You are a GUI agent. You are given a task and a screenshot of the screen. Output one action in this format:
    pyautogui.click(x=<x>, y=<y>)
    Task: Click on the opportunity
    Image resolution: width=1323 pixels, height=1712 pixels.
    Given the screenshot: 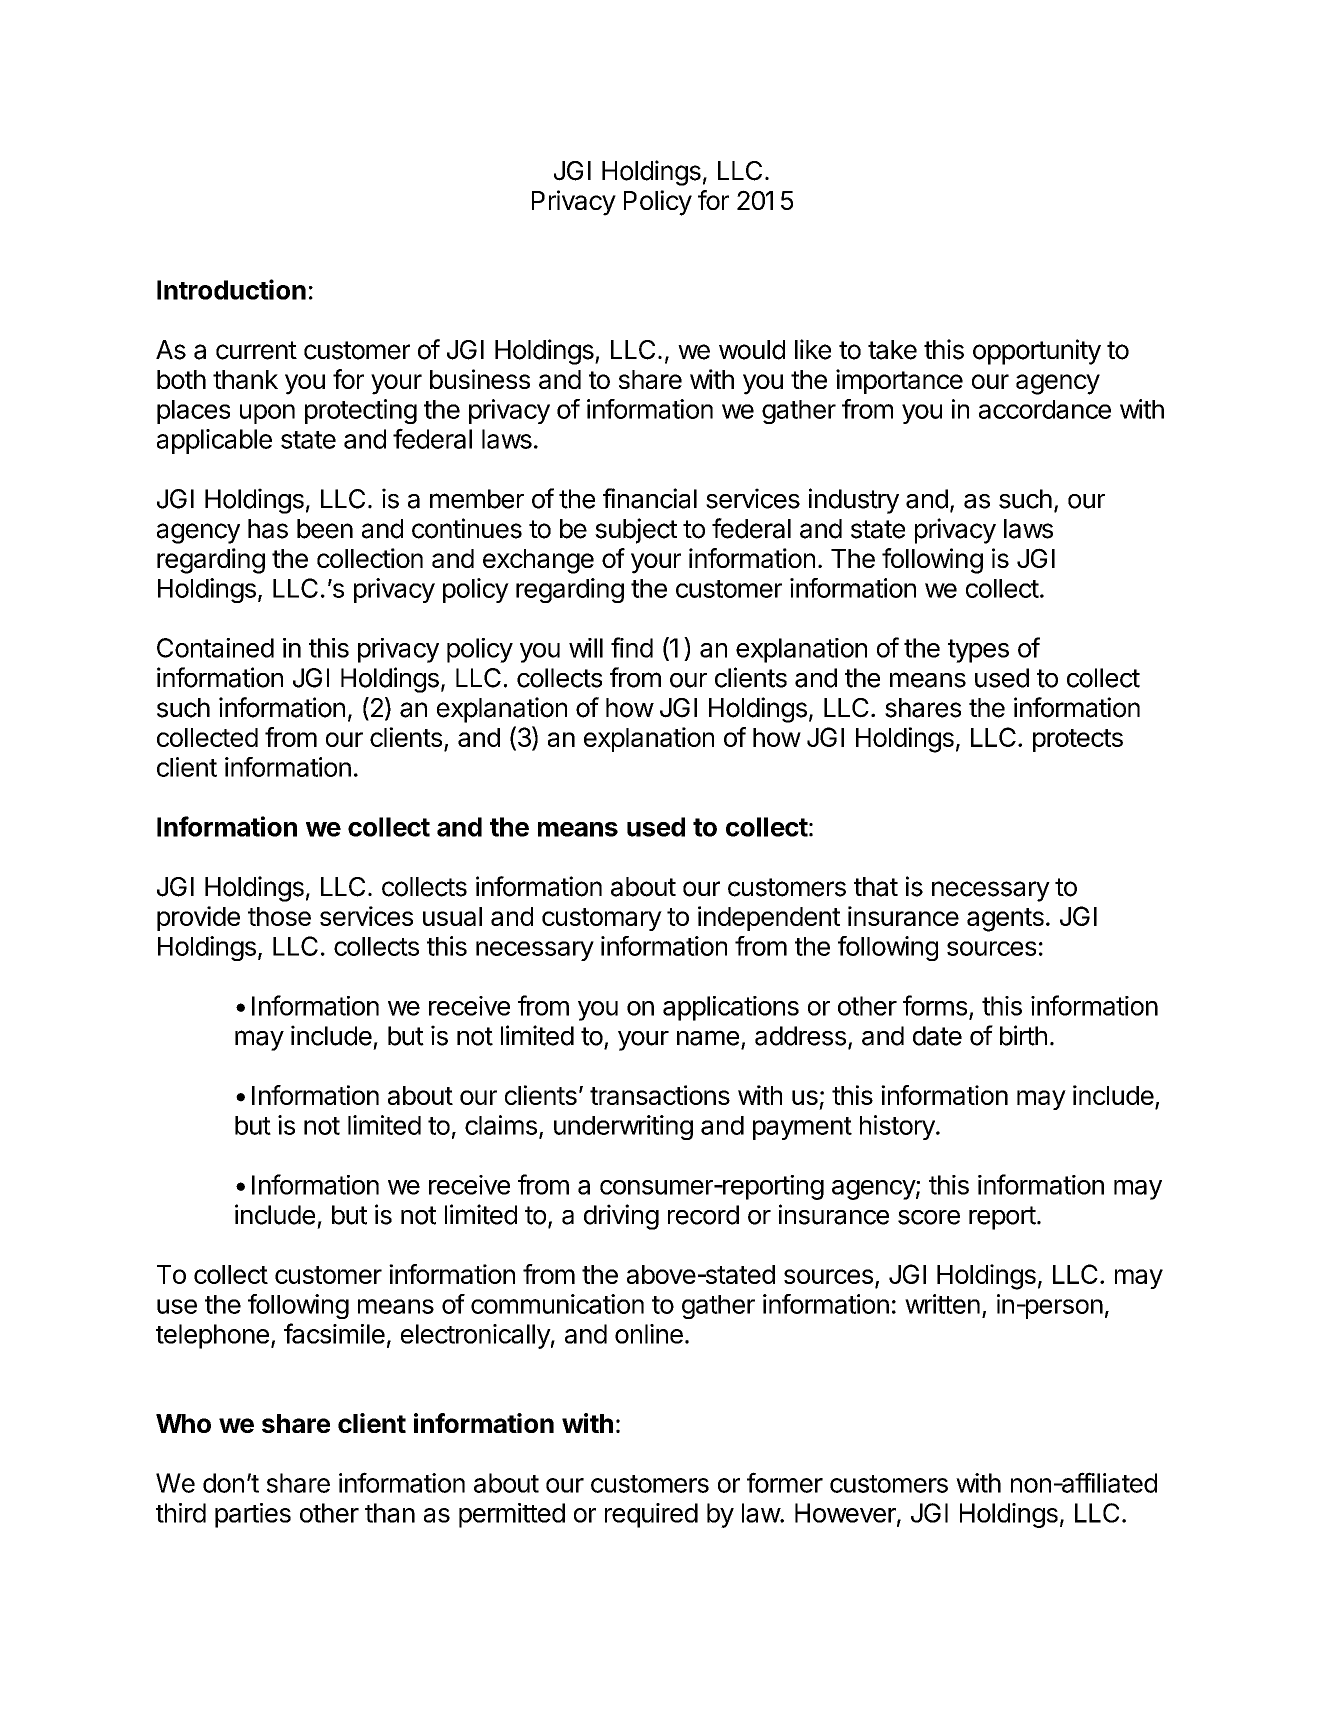 What is the action you would take?
    pyautogui.click(x=1037, y=352)
